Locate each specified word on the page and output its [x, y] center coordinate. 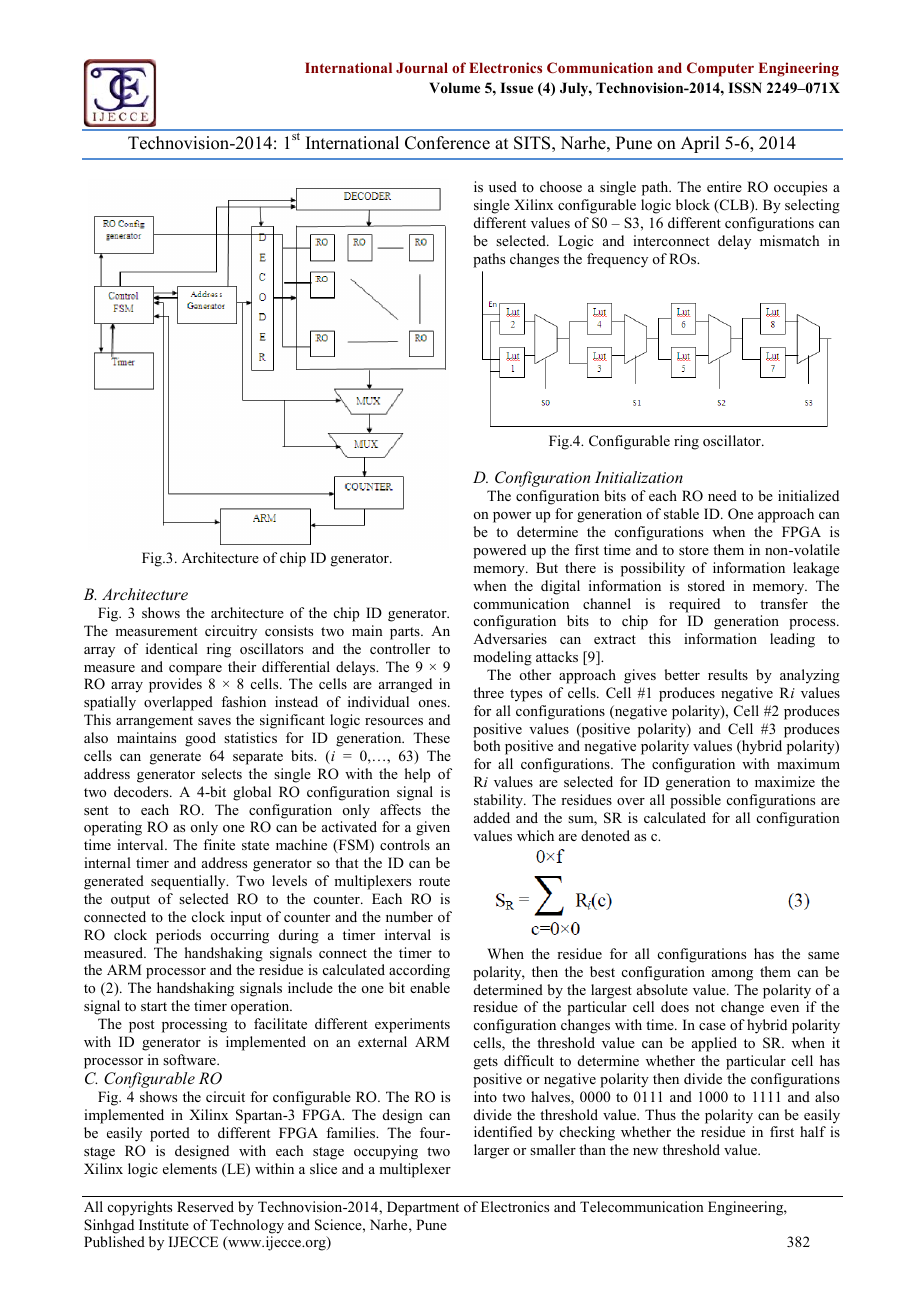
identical [172, 648]
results [728, 674]
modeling [502, 658]
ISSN [745, 88]
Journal [422, 67]
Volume [454, 87]
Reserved [205, 1206]
